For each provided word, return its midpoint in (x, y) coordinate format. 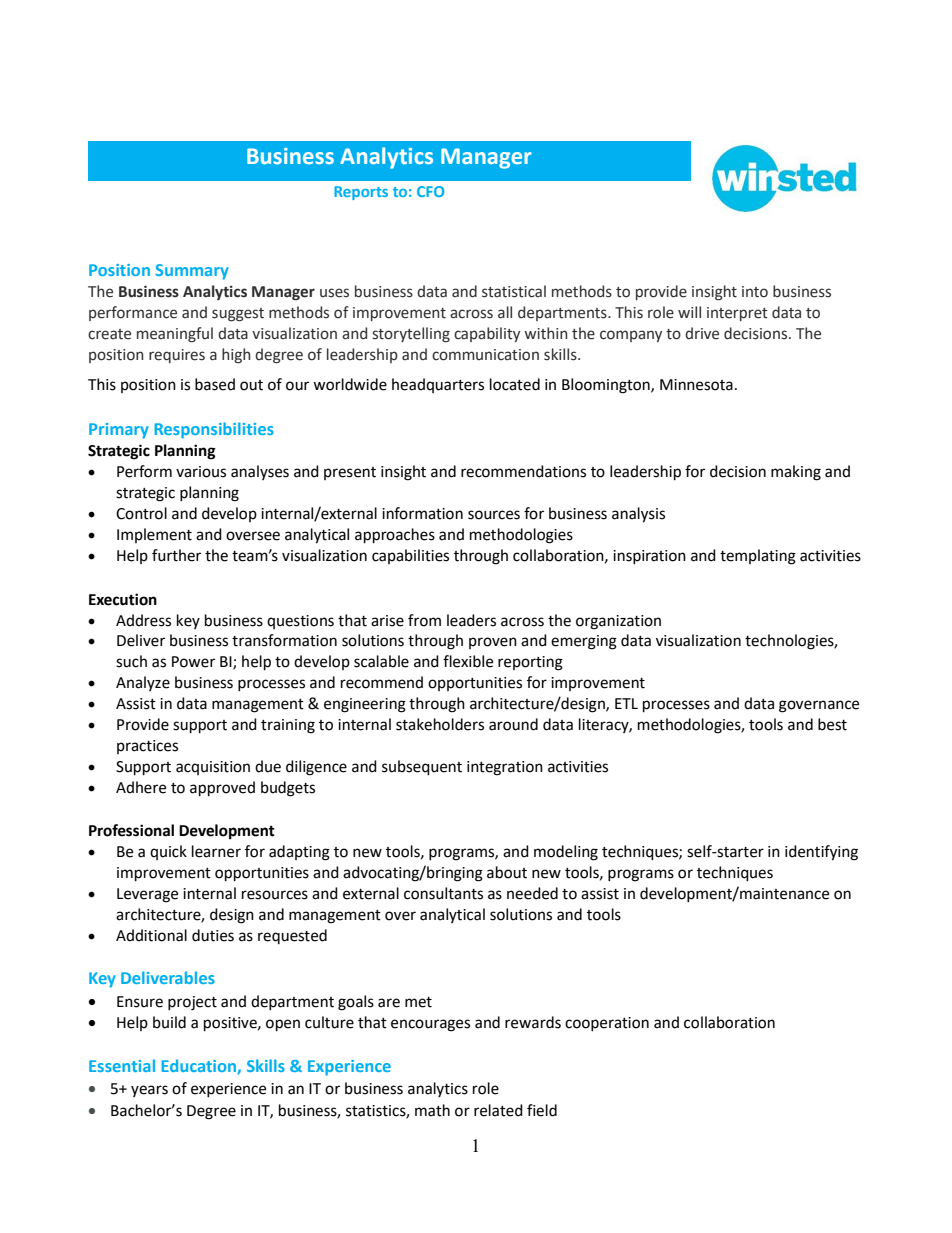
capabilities (410, 556)
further (176, 555)
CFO (430, 191)
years (149, 1091)
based (215, 384)
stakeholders (440, 724)
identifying (821, 853)
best (832, 724)
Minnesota (696, 385)
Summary (192, 272)
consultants (443, 893)
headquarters (438, 385)
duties (213, 935)
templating (758, 557)
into (755, 292)
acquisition (213, 768)
